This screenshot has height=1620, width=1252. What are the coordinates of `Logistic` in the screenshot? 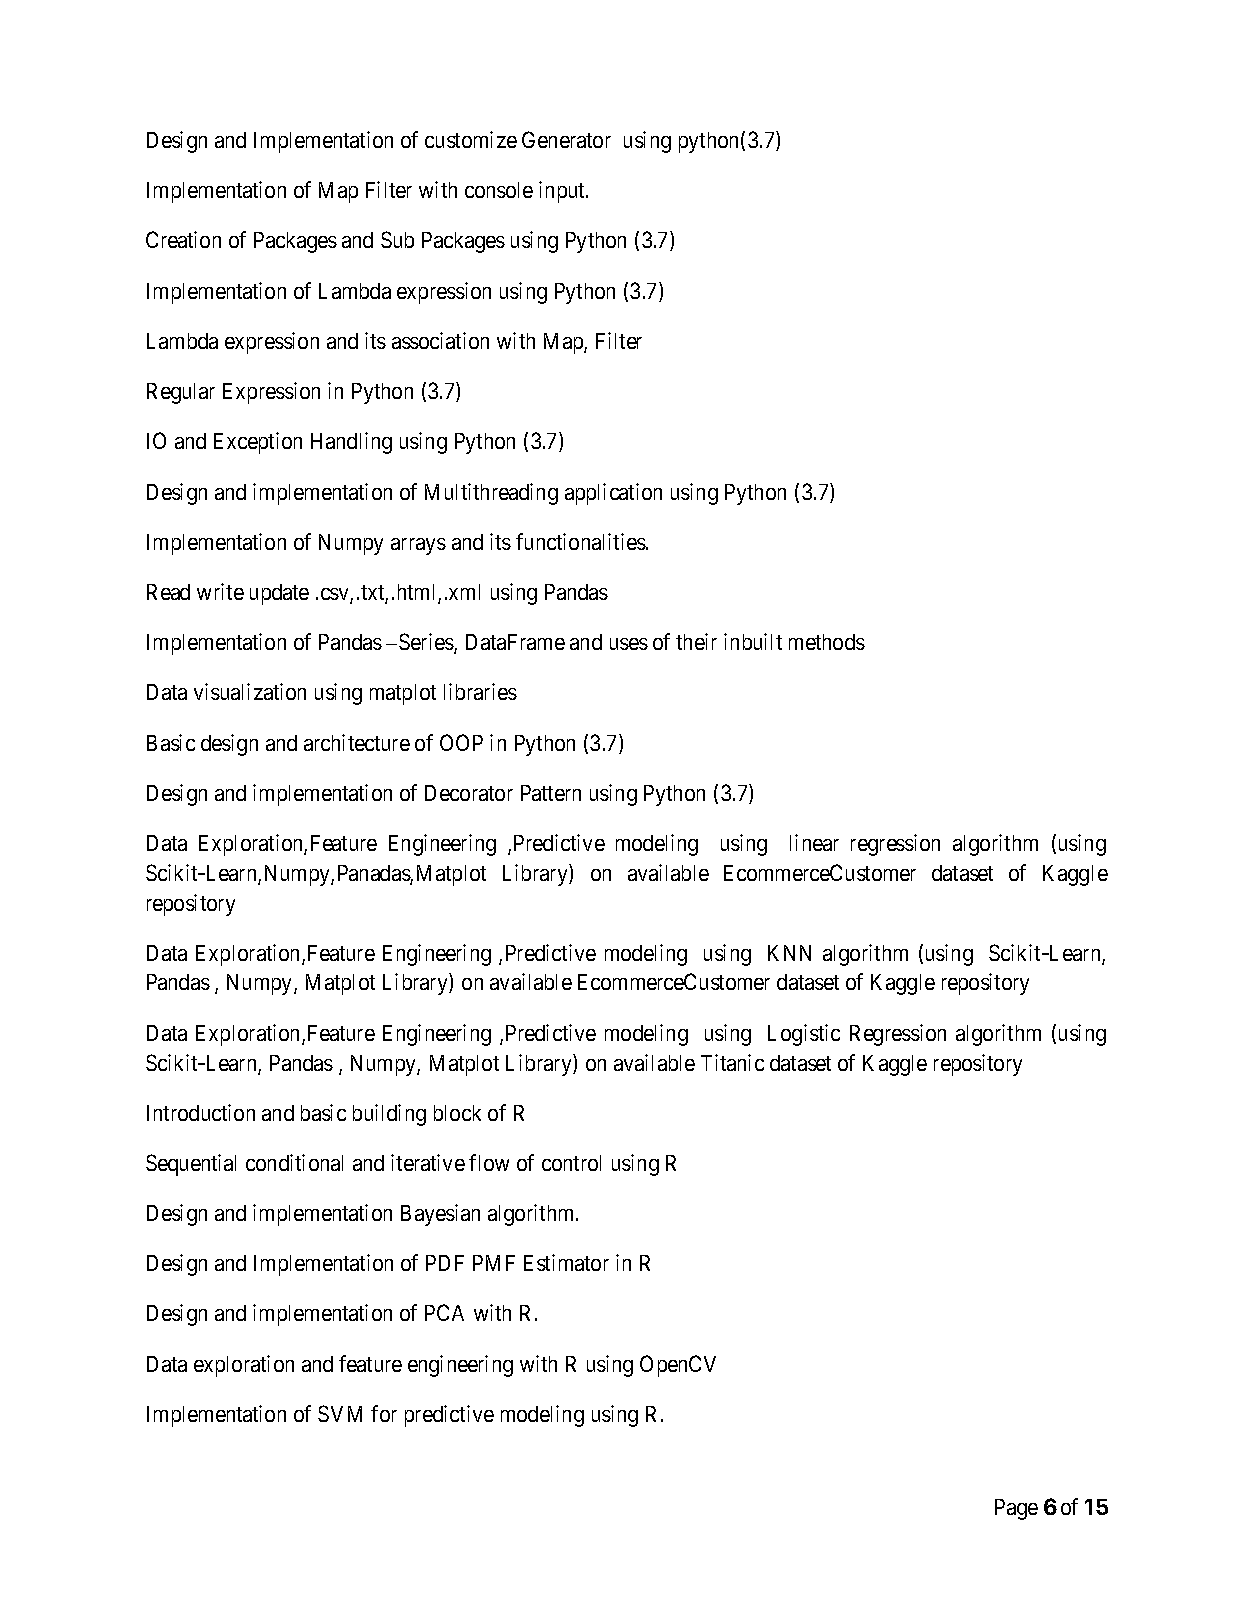 It's located at (804, 1035).
